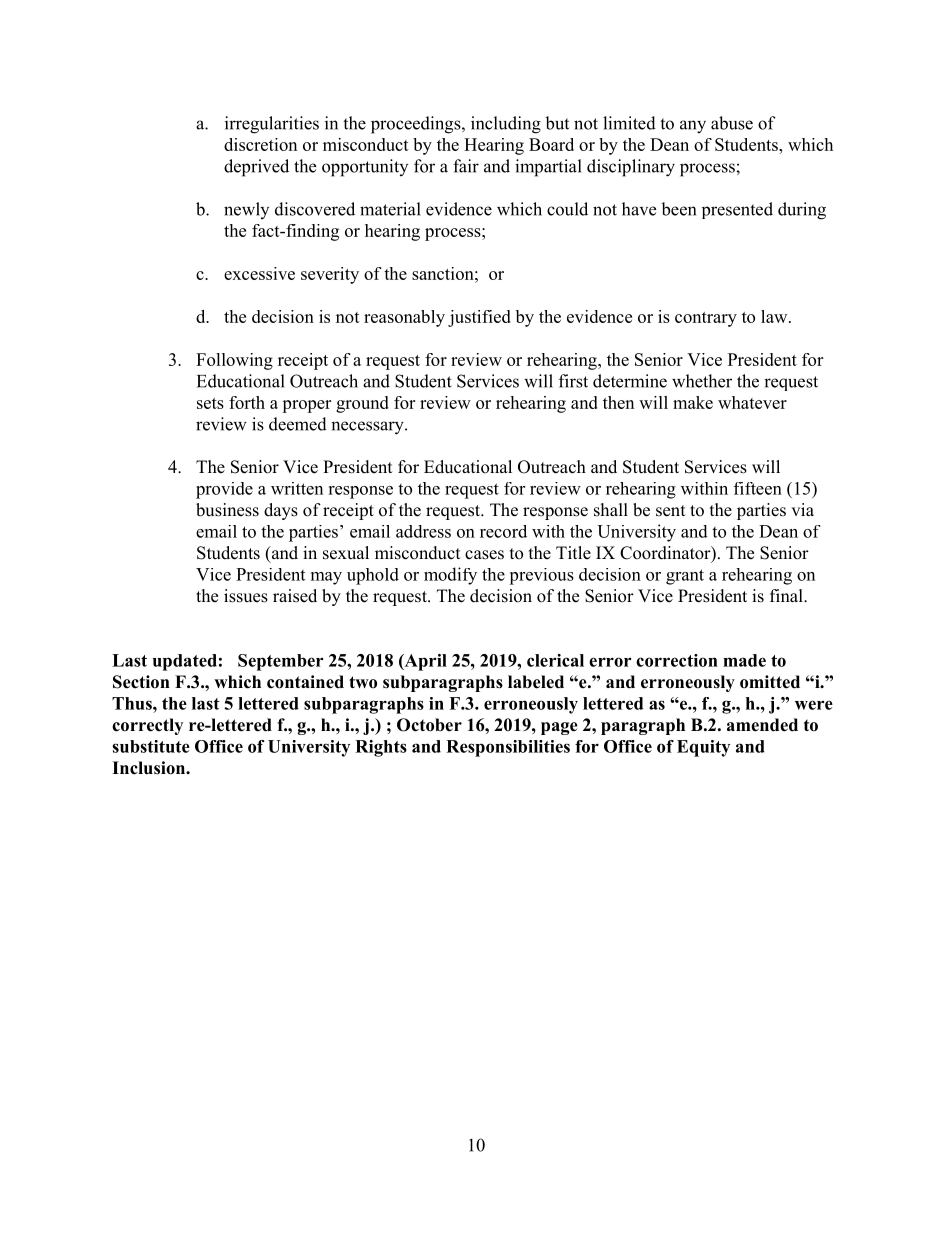  What do you see at coordinates (732, 123) in the screenshot?
I see `abuse` at bounding box center [732, 123].
